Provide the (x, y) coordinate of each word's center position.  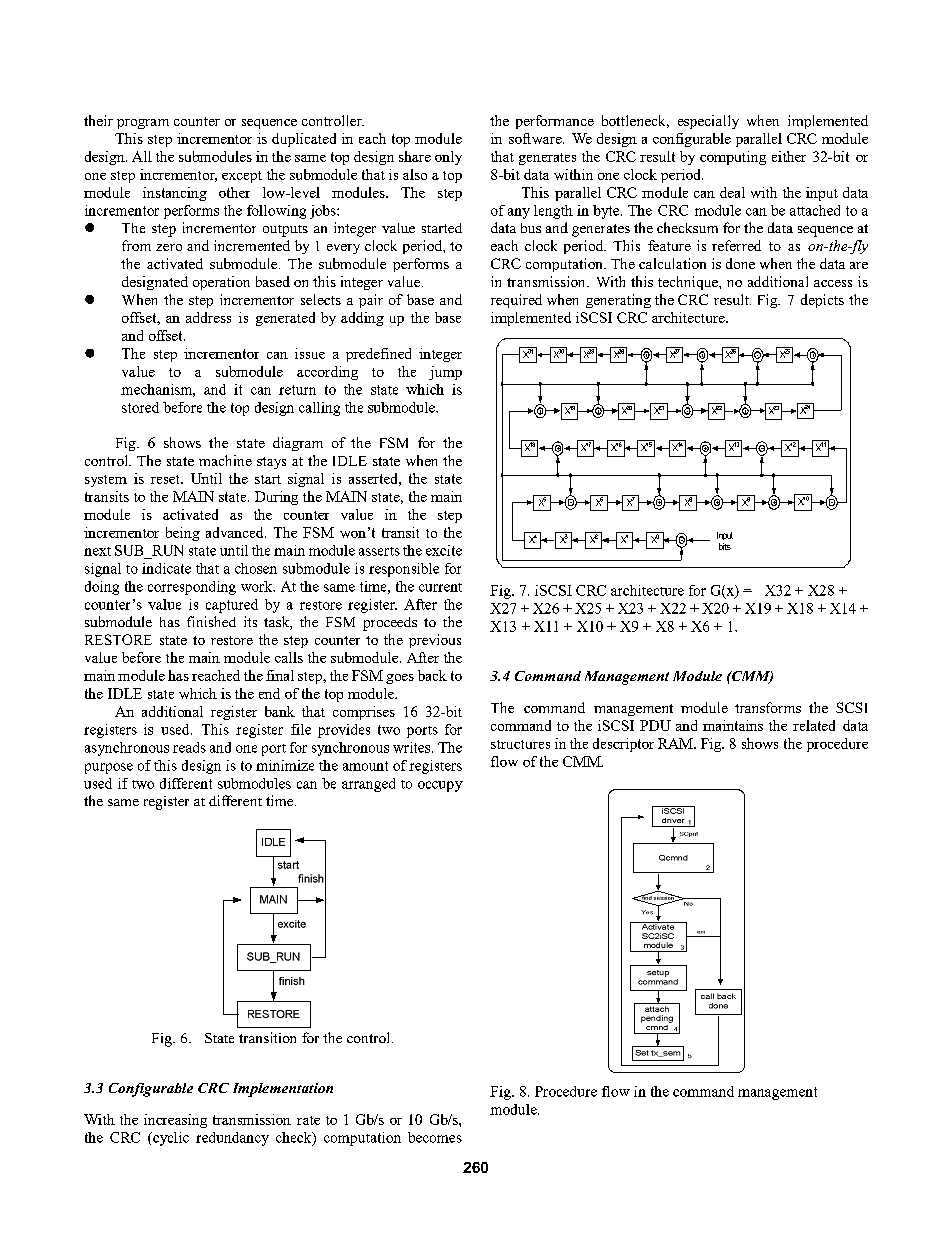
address (208, 317)
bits (725, 546)
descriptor (623, 745)
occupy (440, 786)
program (143, 124)
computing (733, 158)
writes (413, 747)
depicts (822, 301)
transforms (768, 707)
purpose (109, 768)
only (448, 158)
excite (444, 550)
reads (189, 747)
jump (445, 373)
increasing (175, 1121)
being (183, 534)
